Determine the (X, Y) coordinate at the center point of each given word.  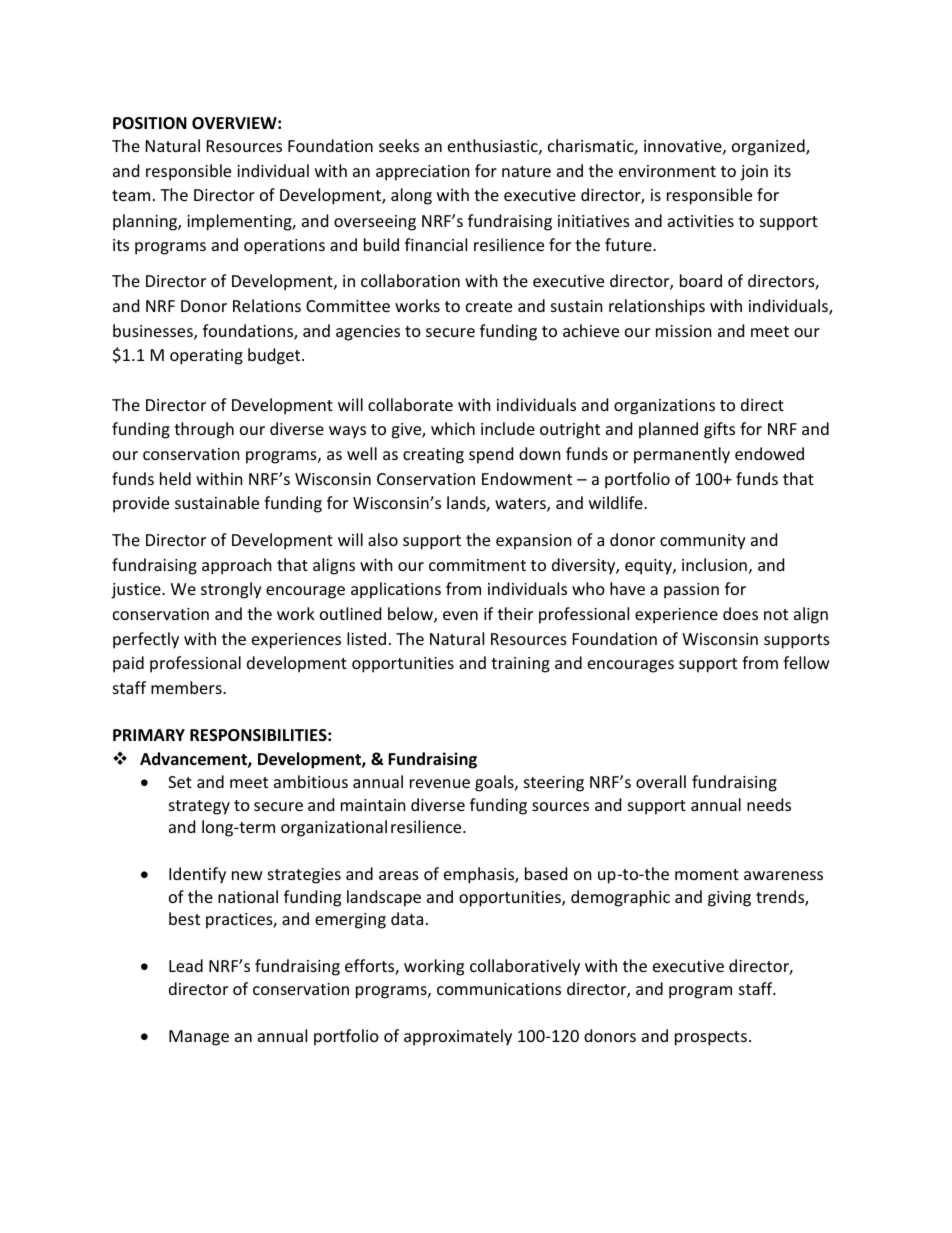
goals (495, 783)
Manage (199, 1038)
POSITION (150, 123)
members (187, 687)
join (754, 173)
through (204, 430)
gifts (719, 430)
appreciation (423, 173)
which (453, 428)
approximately (458, 1037)
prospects (711, 1038)
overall (661, 781)
